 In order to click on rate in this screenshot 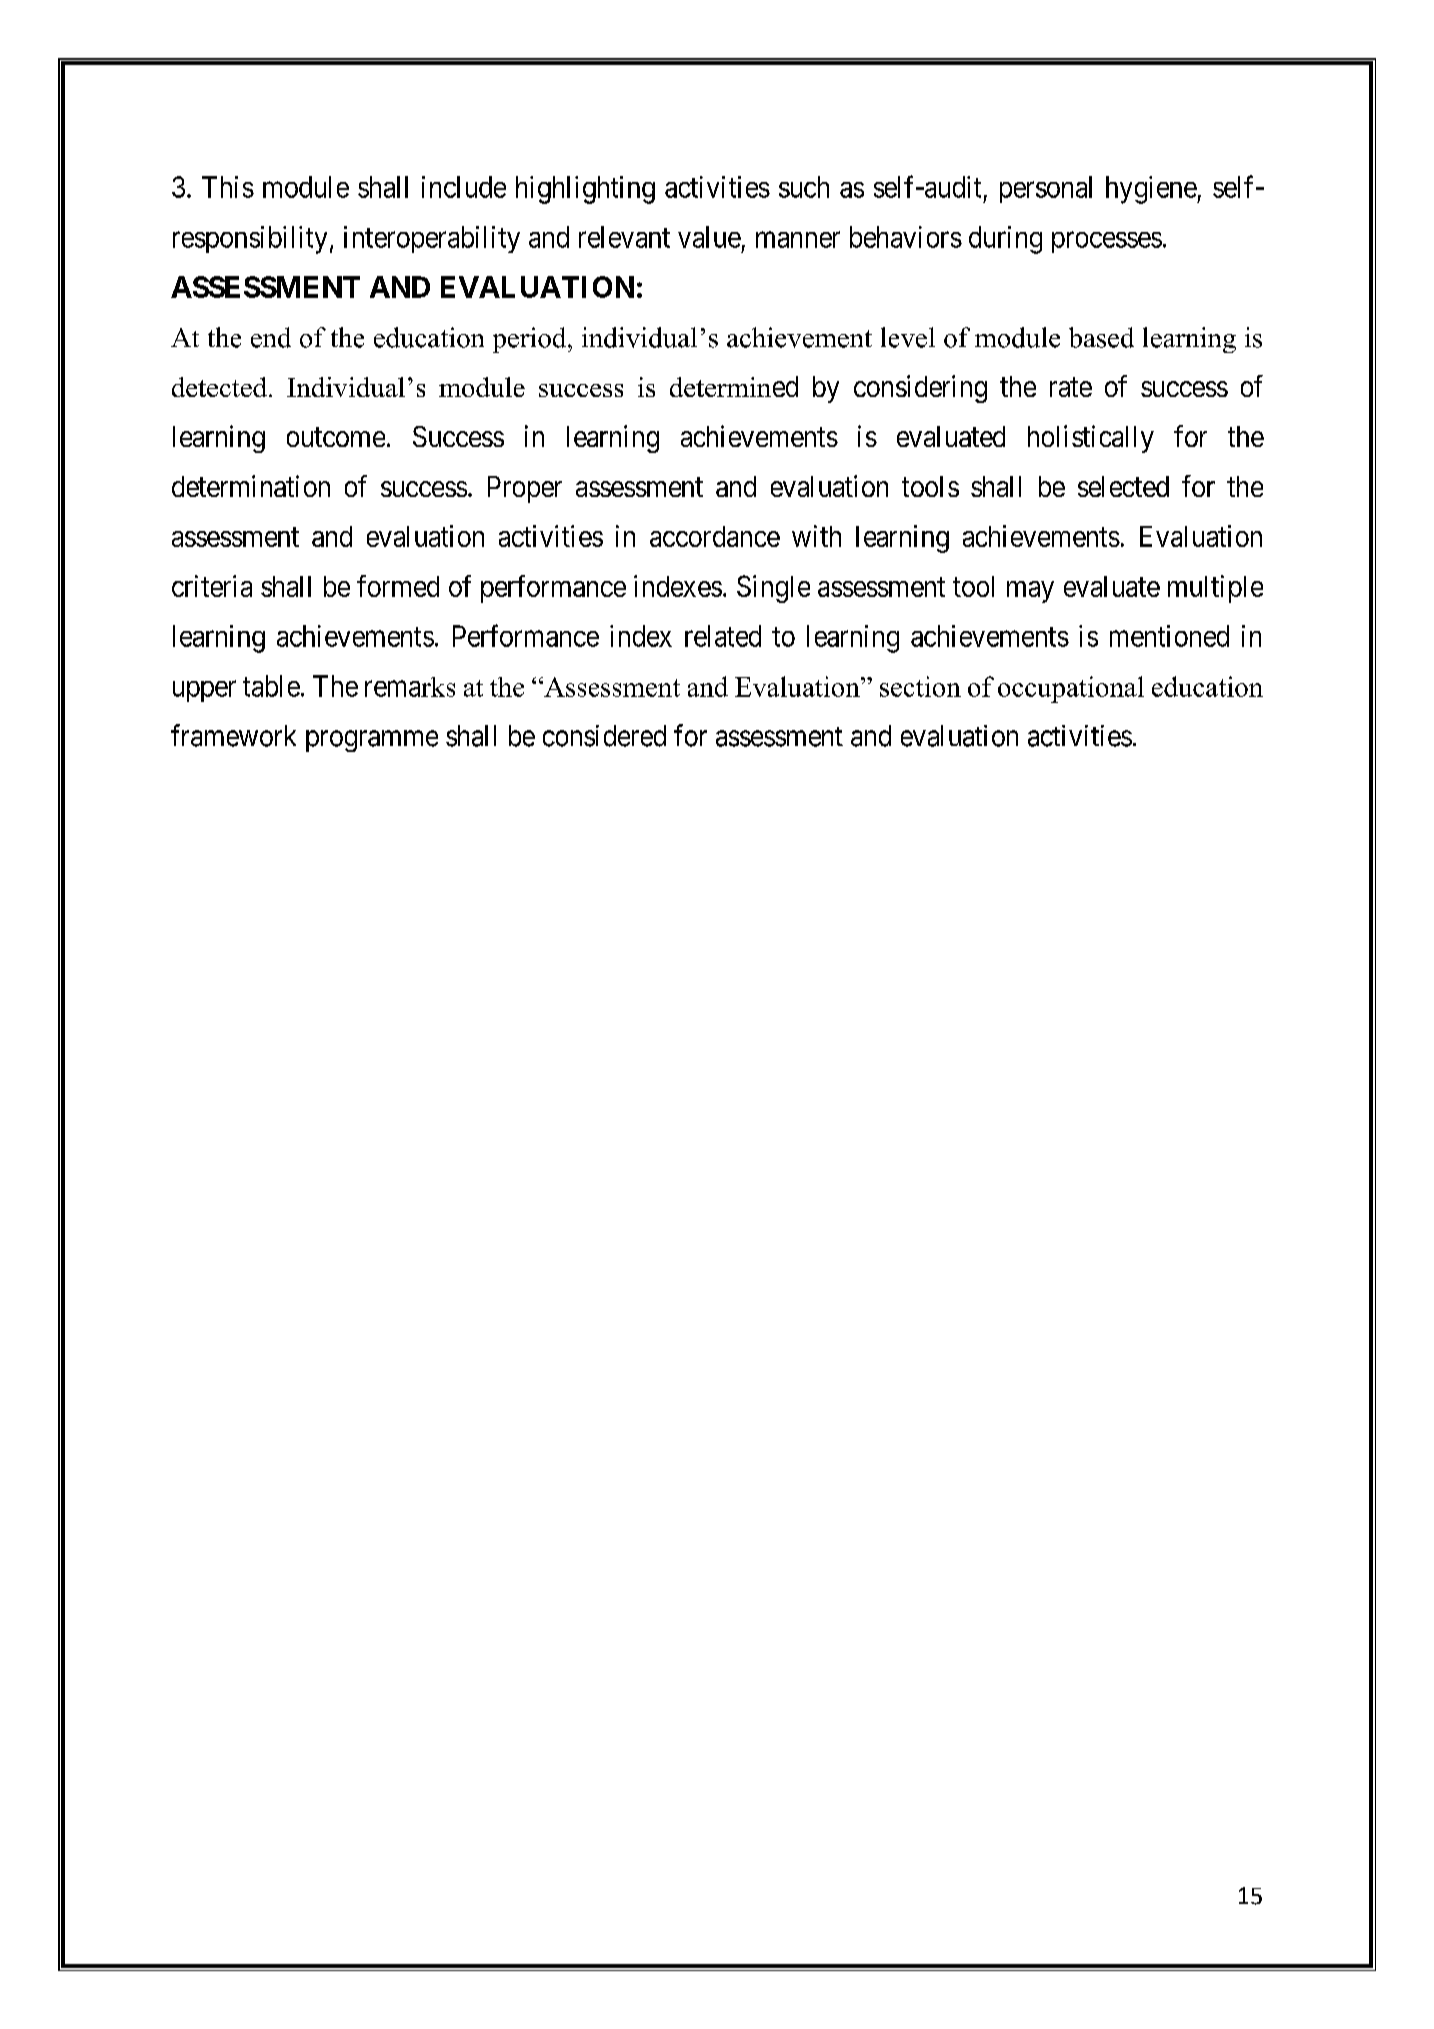, I will do `click(1071, 387)`.
